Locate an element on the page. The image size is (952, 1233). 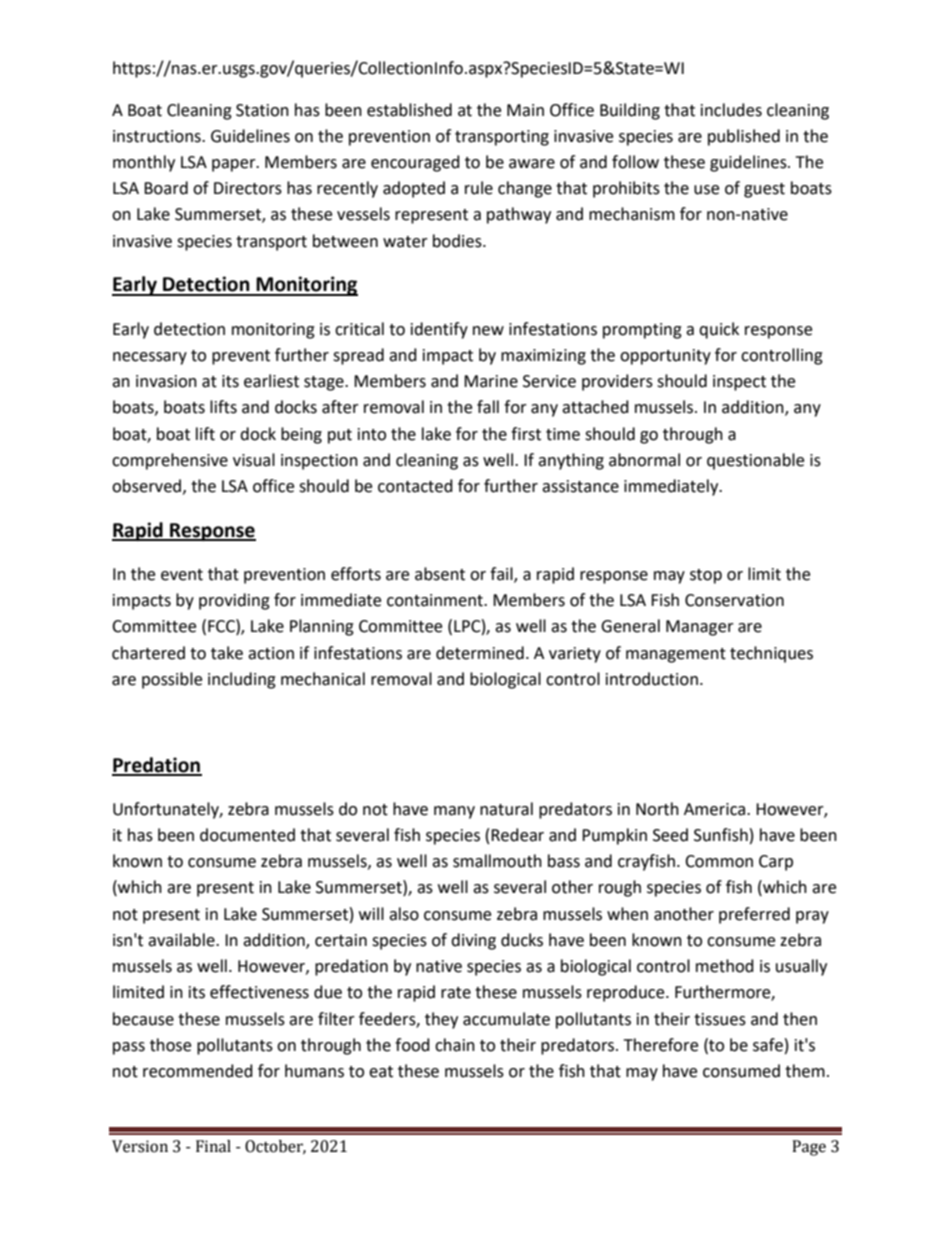
published is located at coordinates (744, 137).
